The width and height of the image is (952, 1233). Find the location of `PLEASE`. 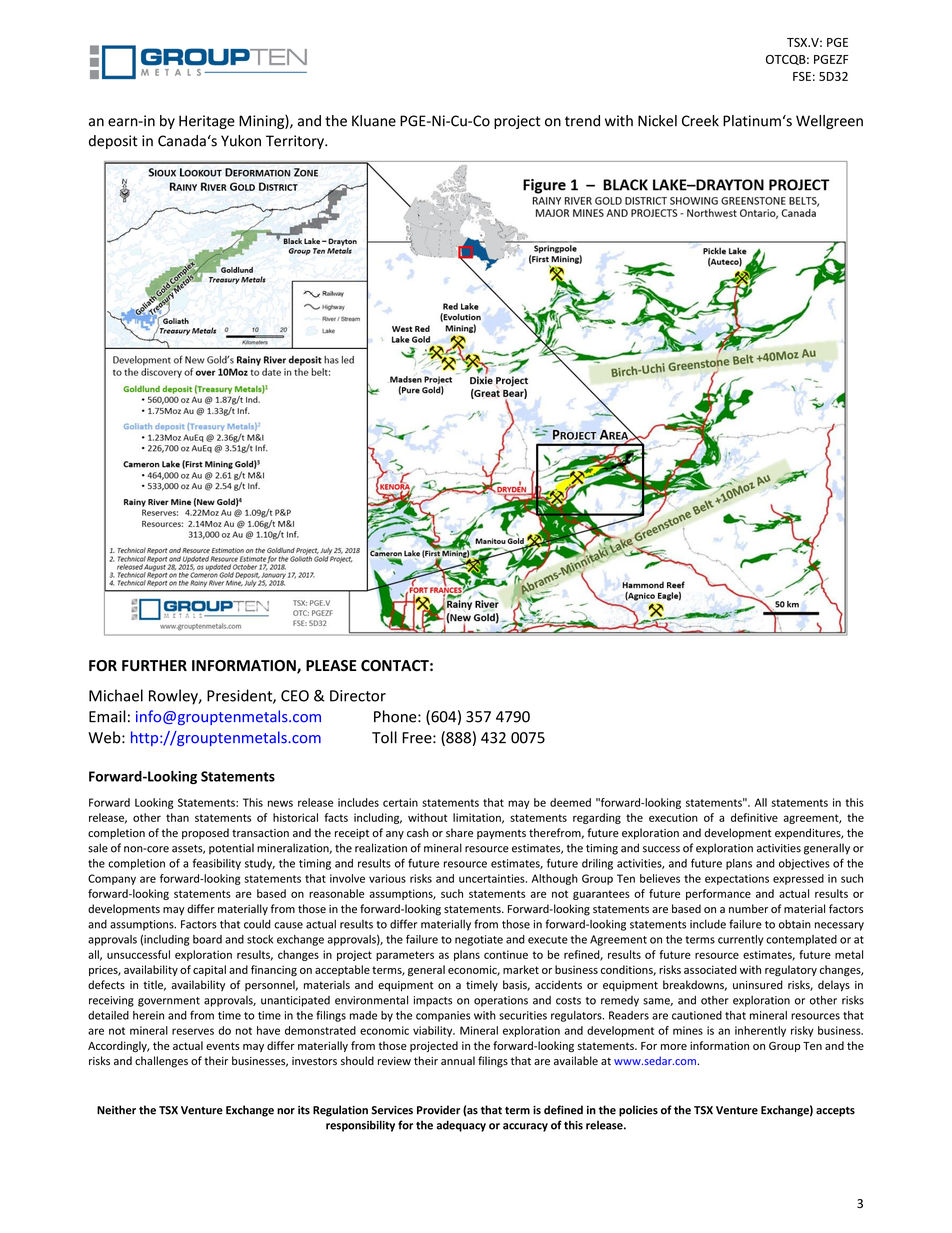

PLEASE is located at coordinates (331, 665).
